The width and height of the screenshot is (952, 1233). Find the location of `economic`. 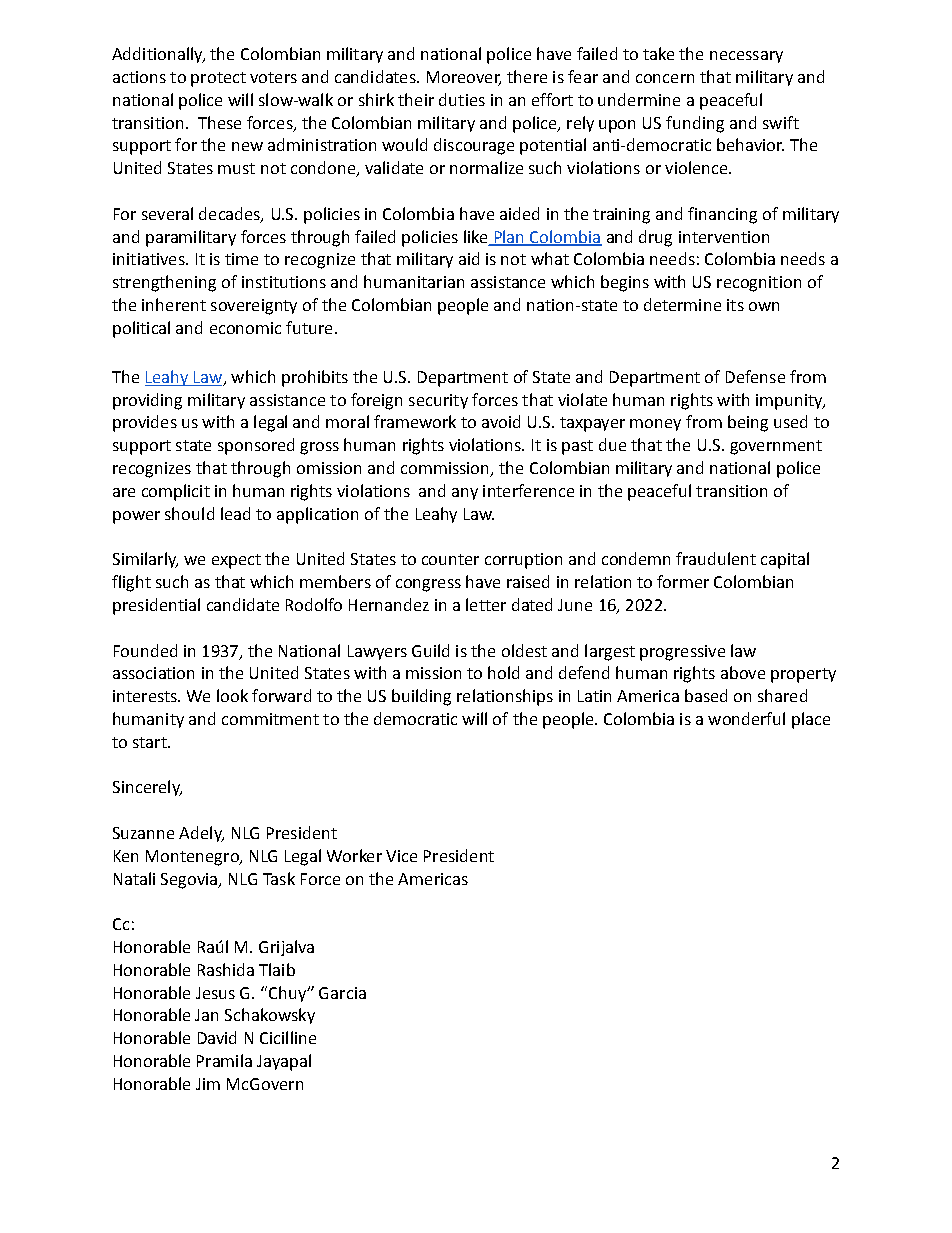

economic is located at coordinates (245, 328).
